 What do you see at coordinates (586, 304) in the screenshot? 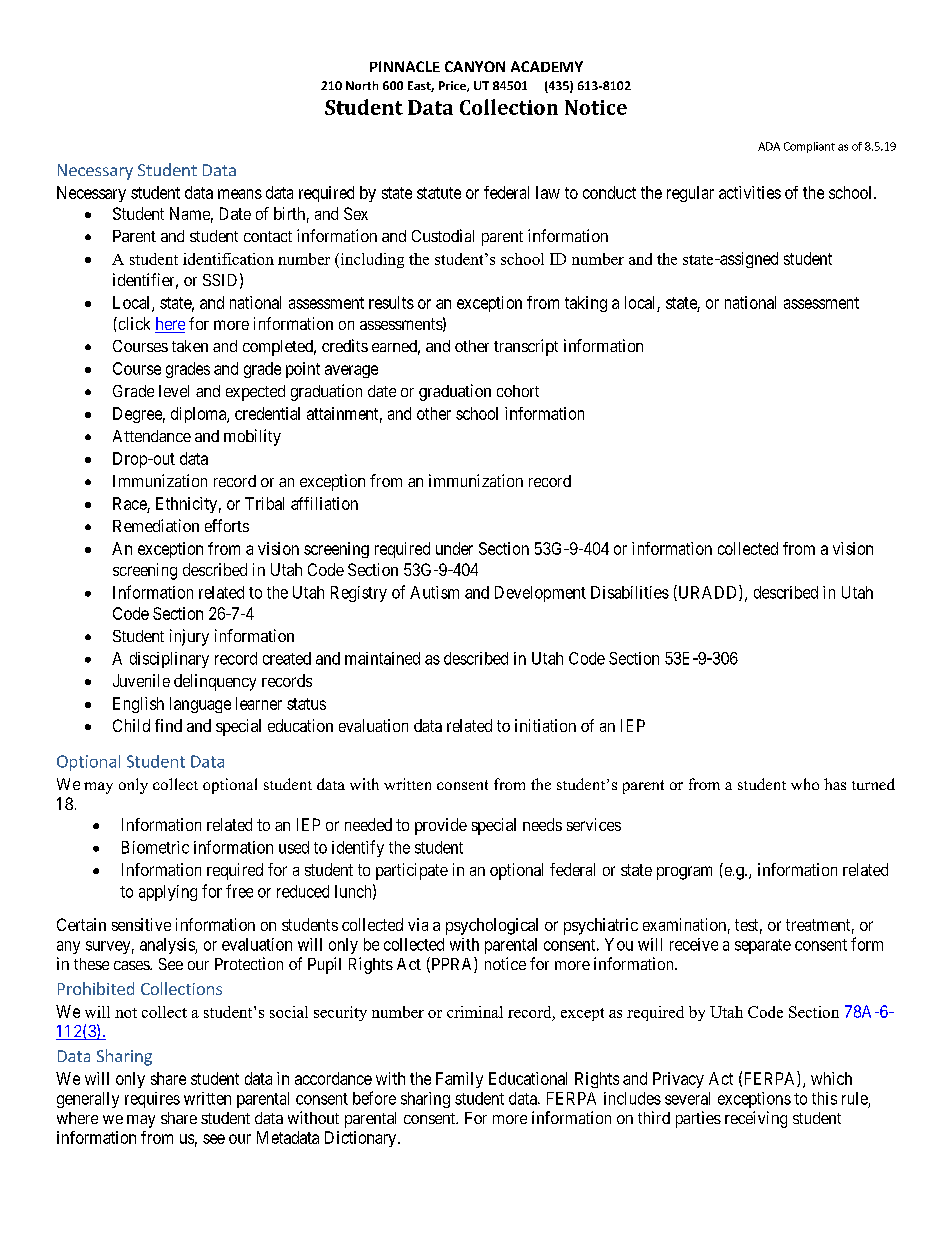
I see `taking` at bounding box center [586, 304].
